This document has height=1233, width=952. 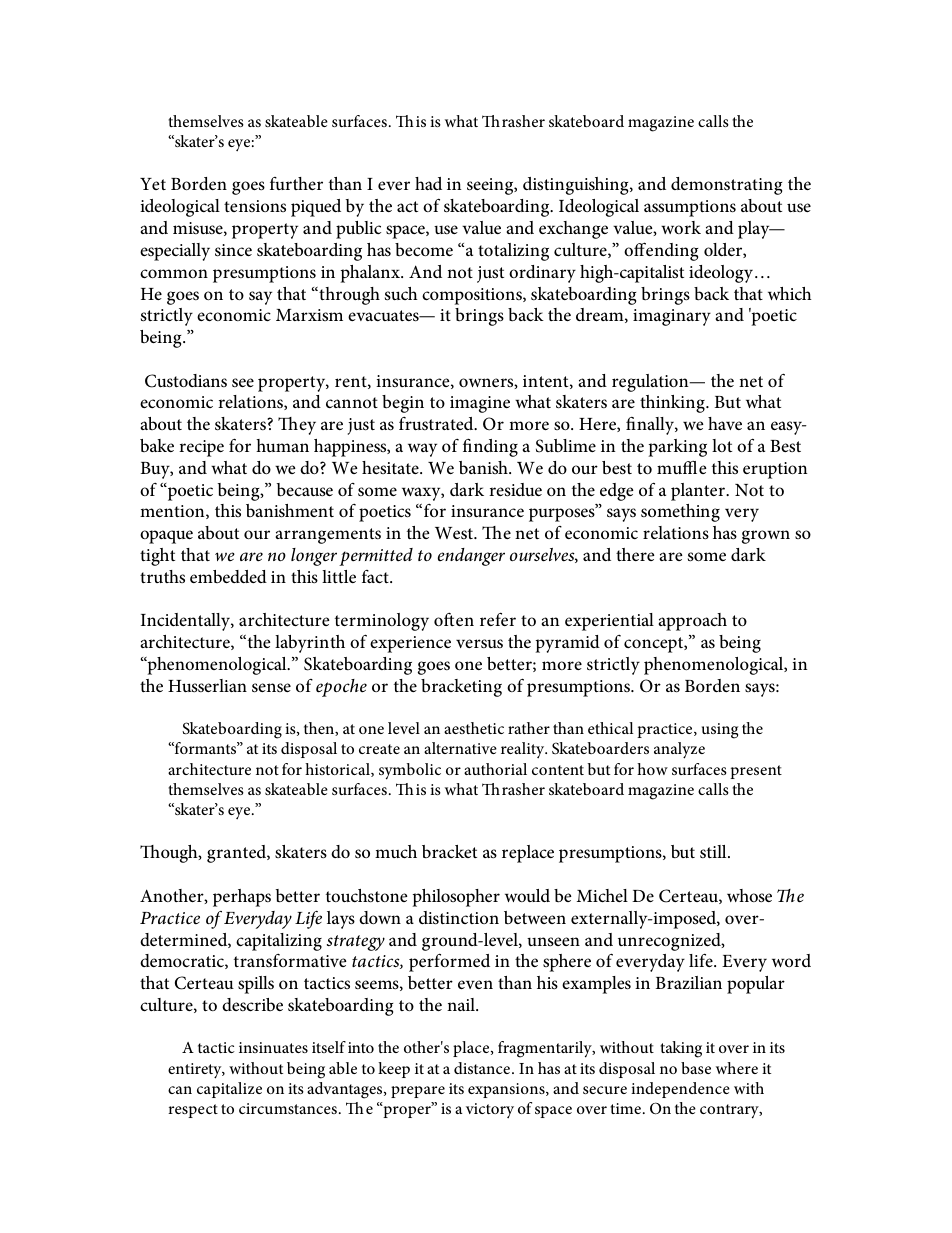 I want to click on distance, so click(x=483, y=1068).
